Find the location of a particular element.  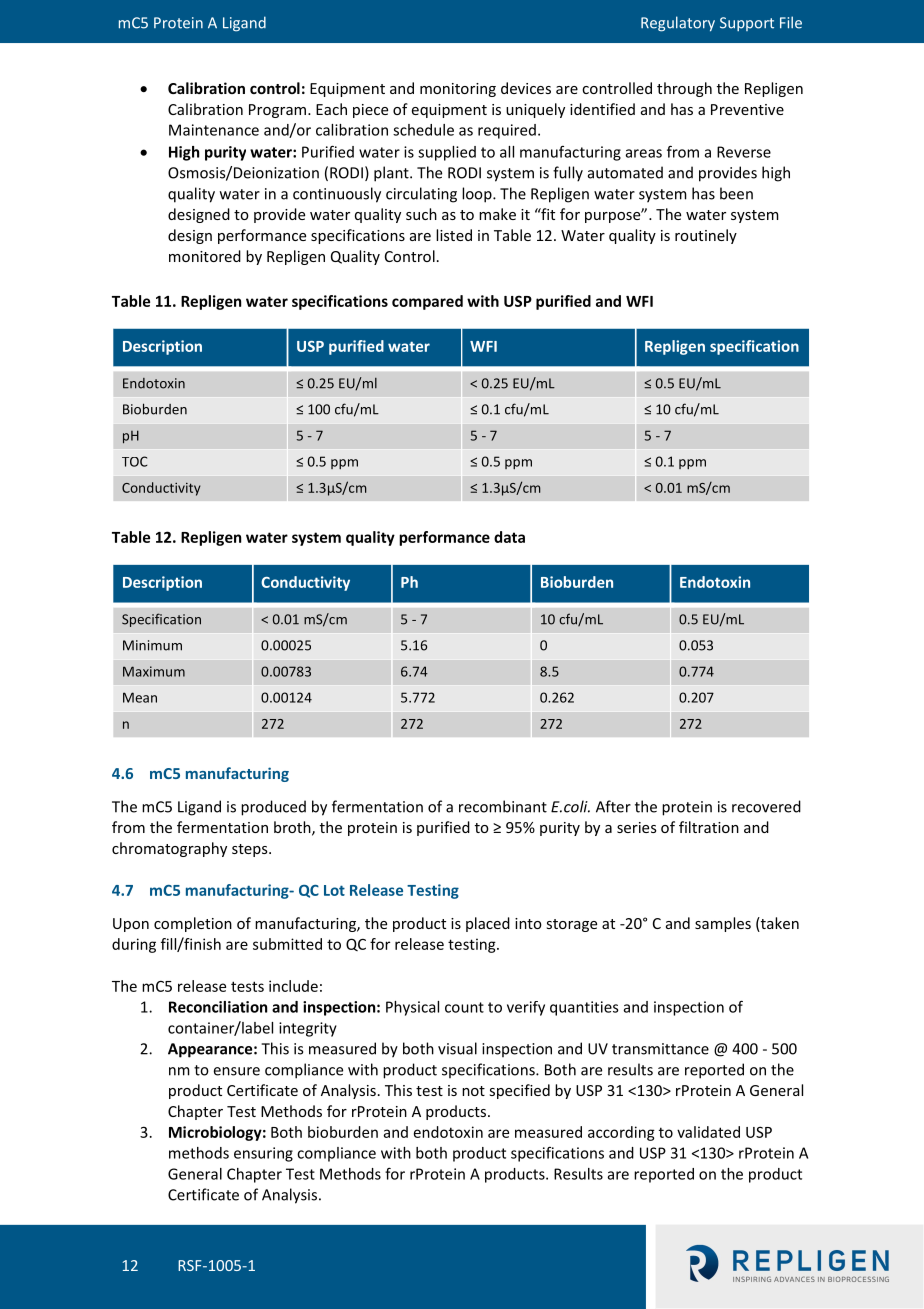

monitoring is located at coordinates (458, 90).
